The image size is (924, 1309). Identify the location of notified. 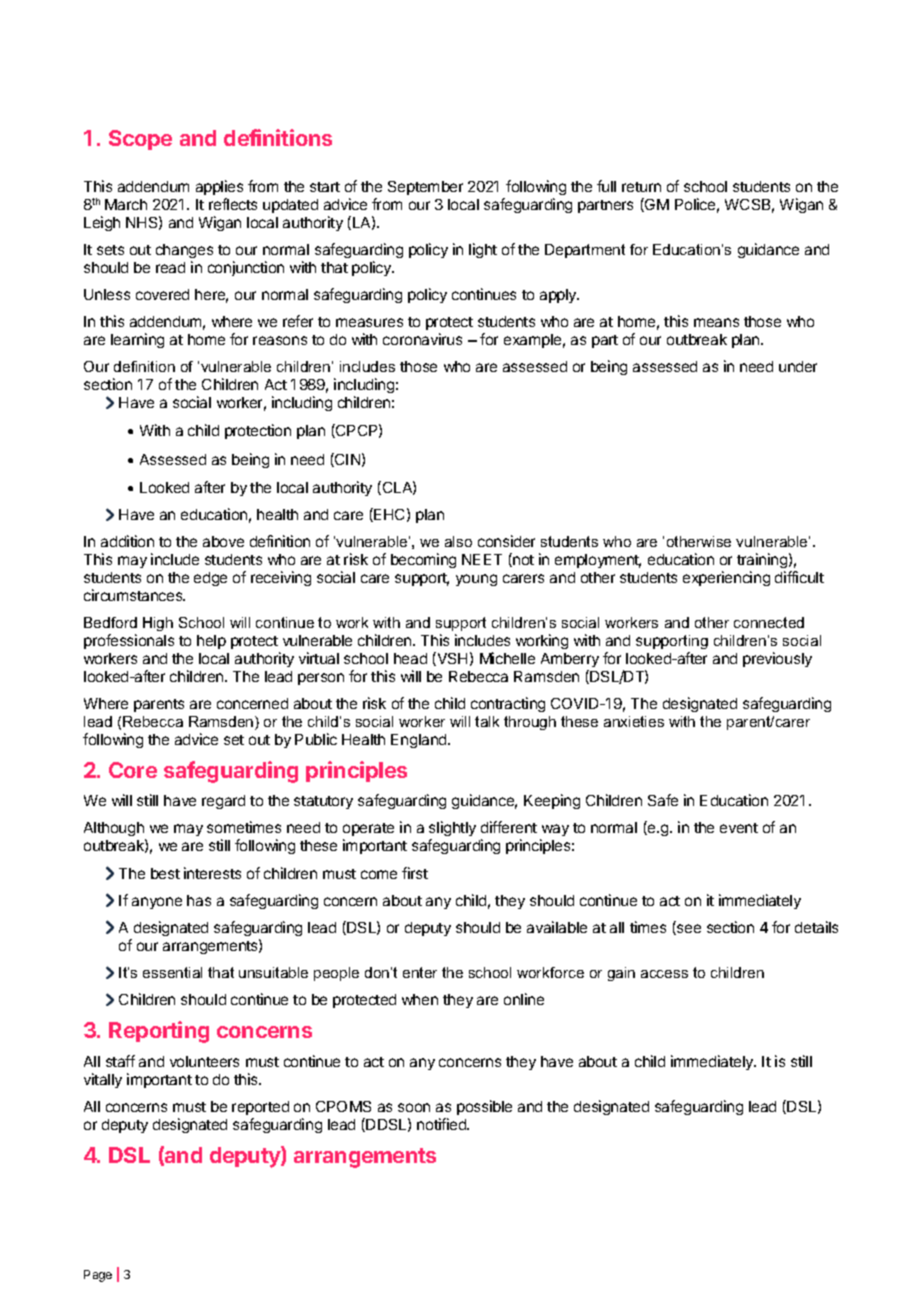
(442, 1124).
